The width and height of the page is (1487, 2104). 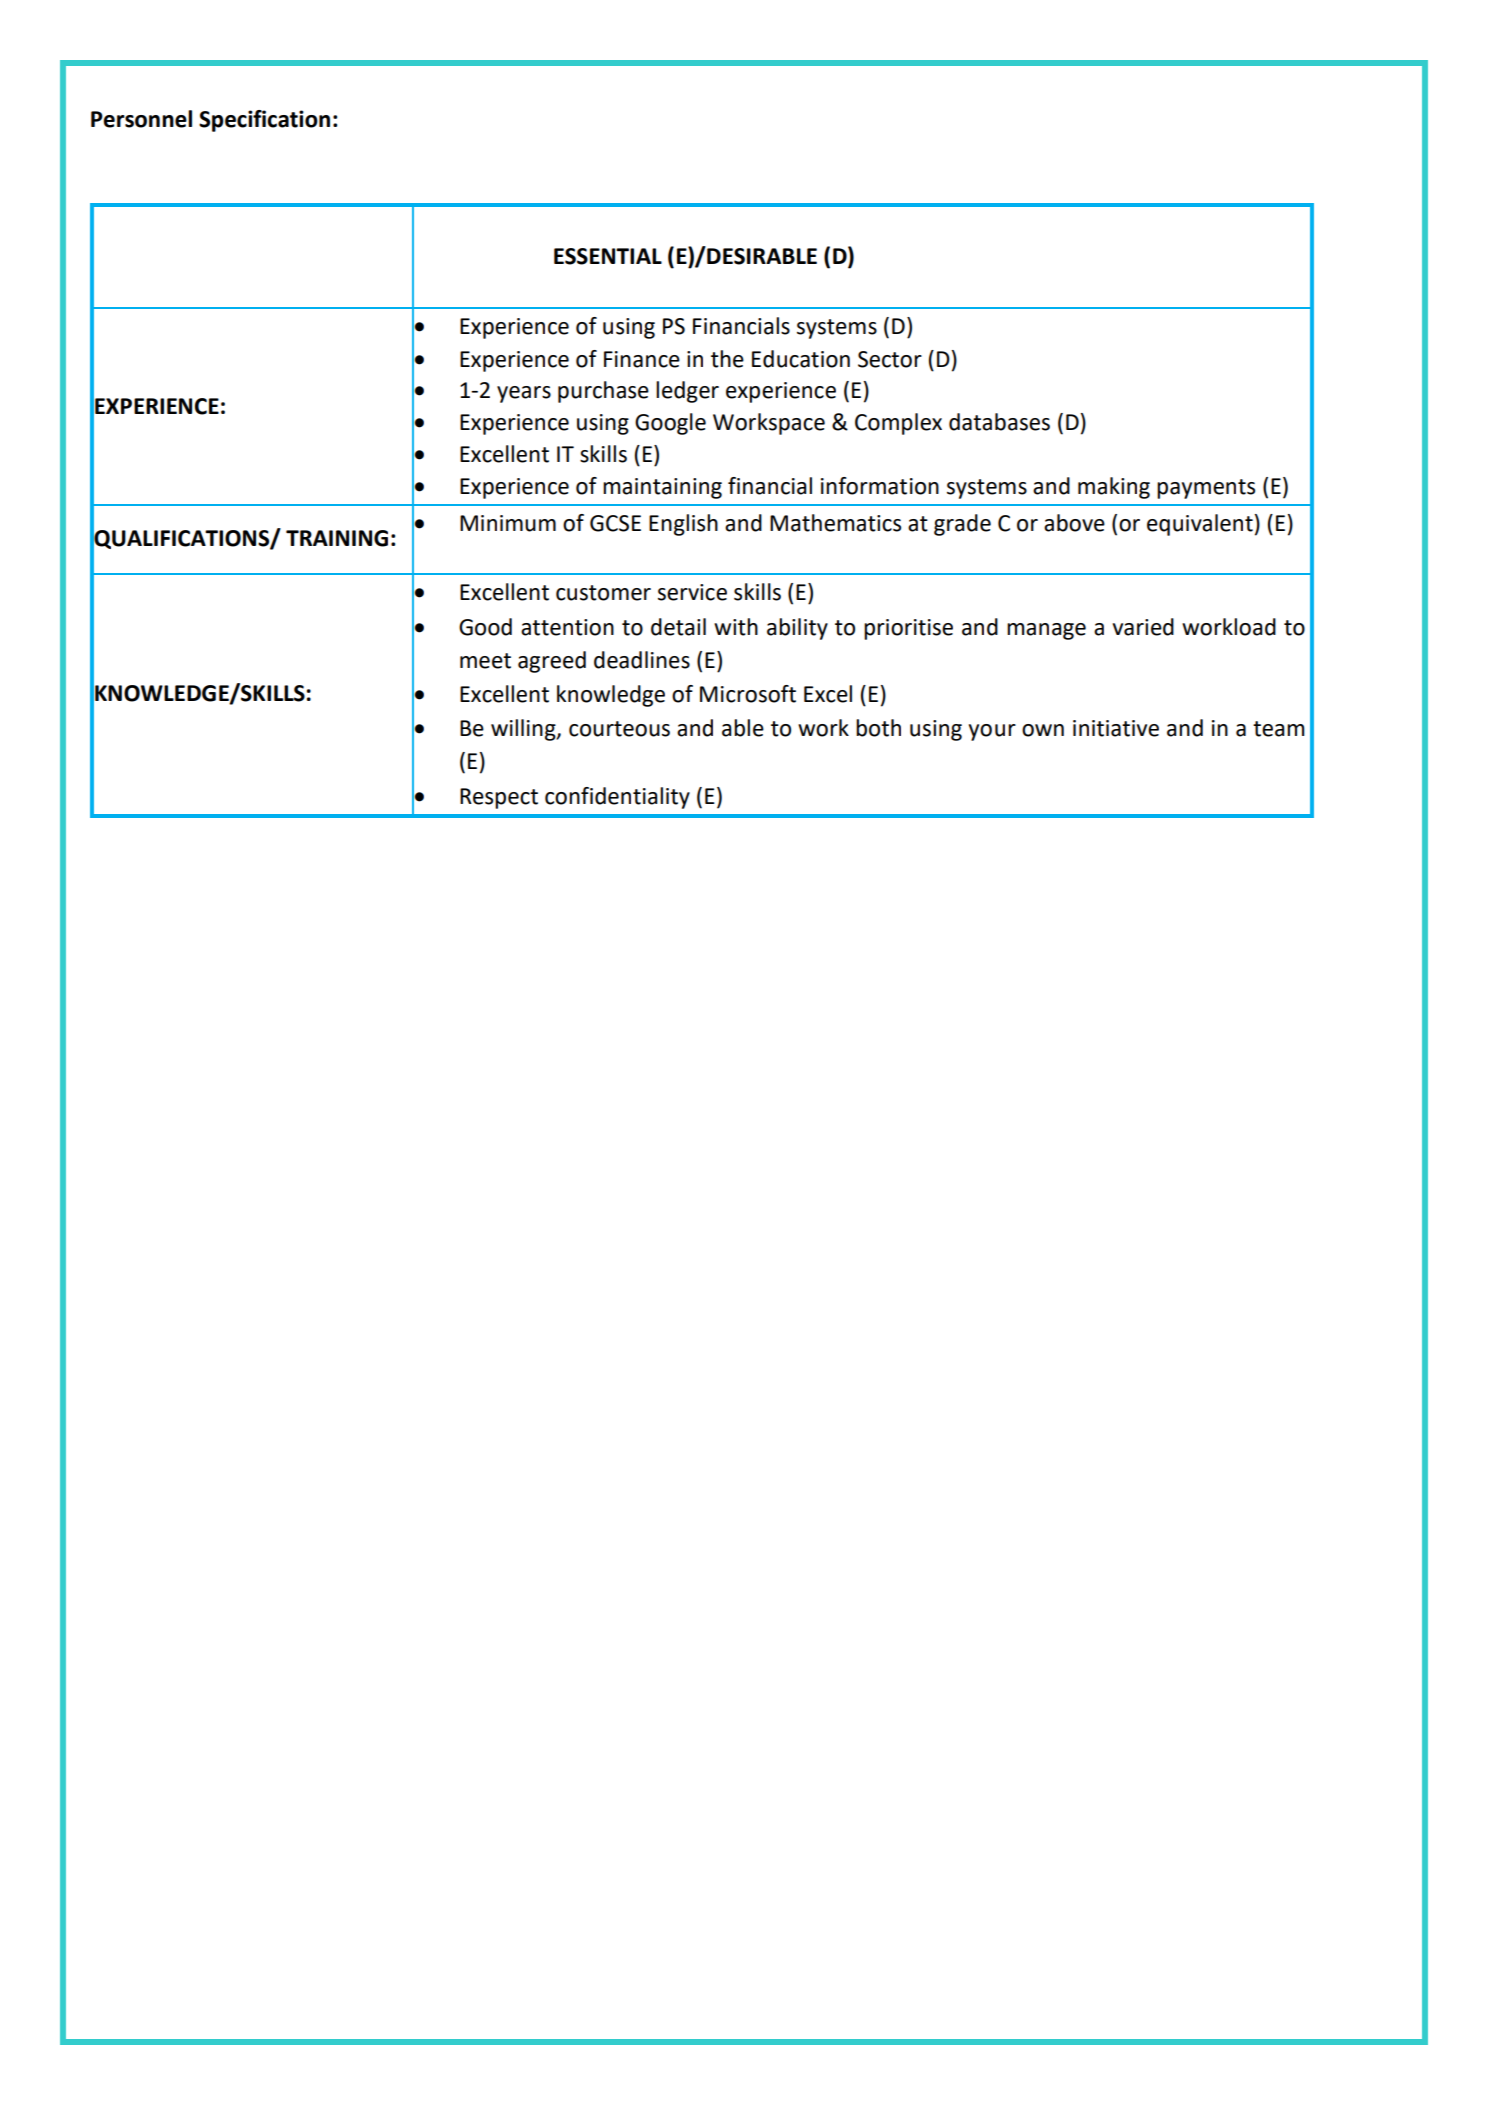 What do you see at coordinates (499, 798) in the page?
I see `Respect` at bounding box center [499, 798].
